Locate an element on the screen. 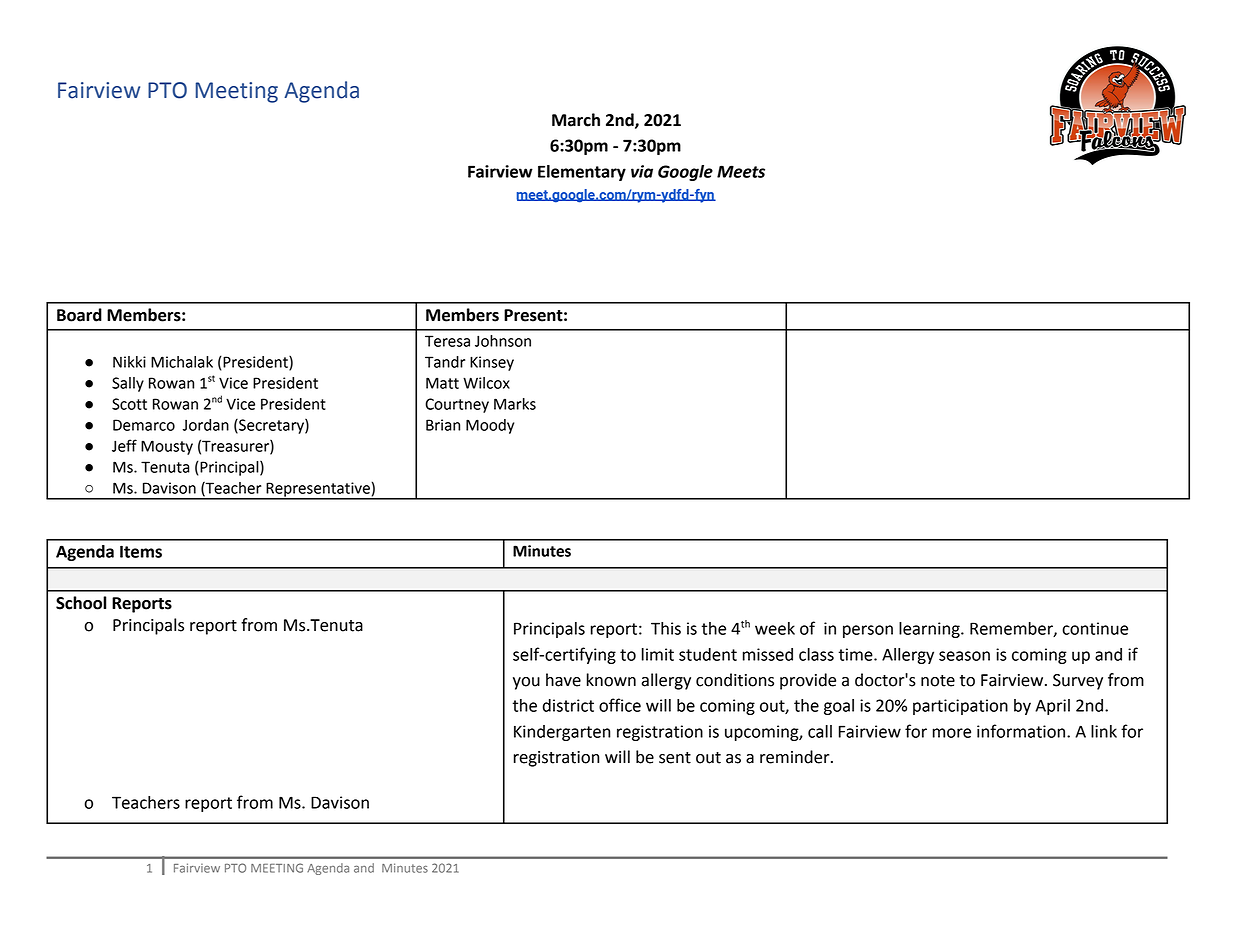 The image size is (1233, 952). Moody is located at coordinates (490, 426).
